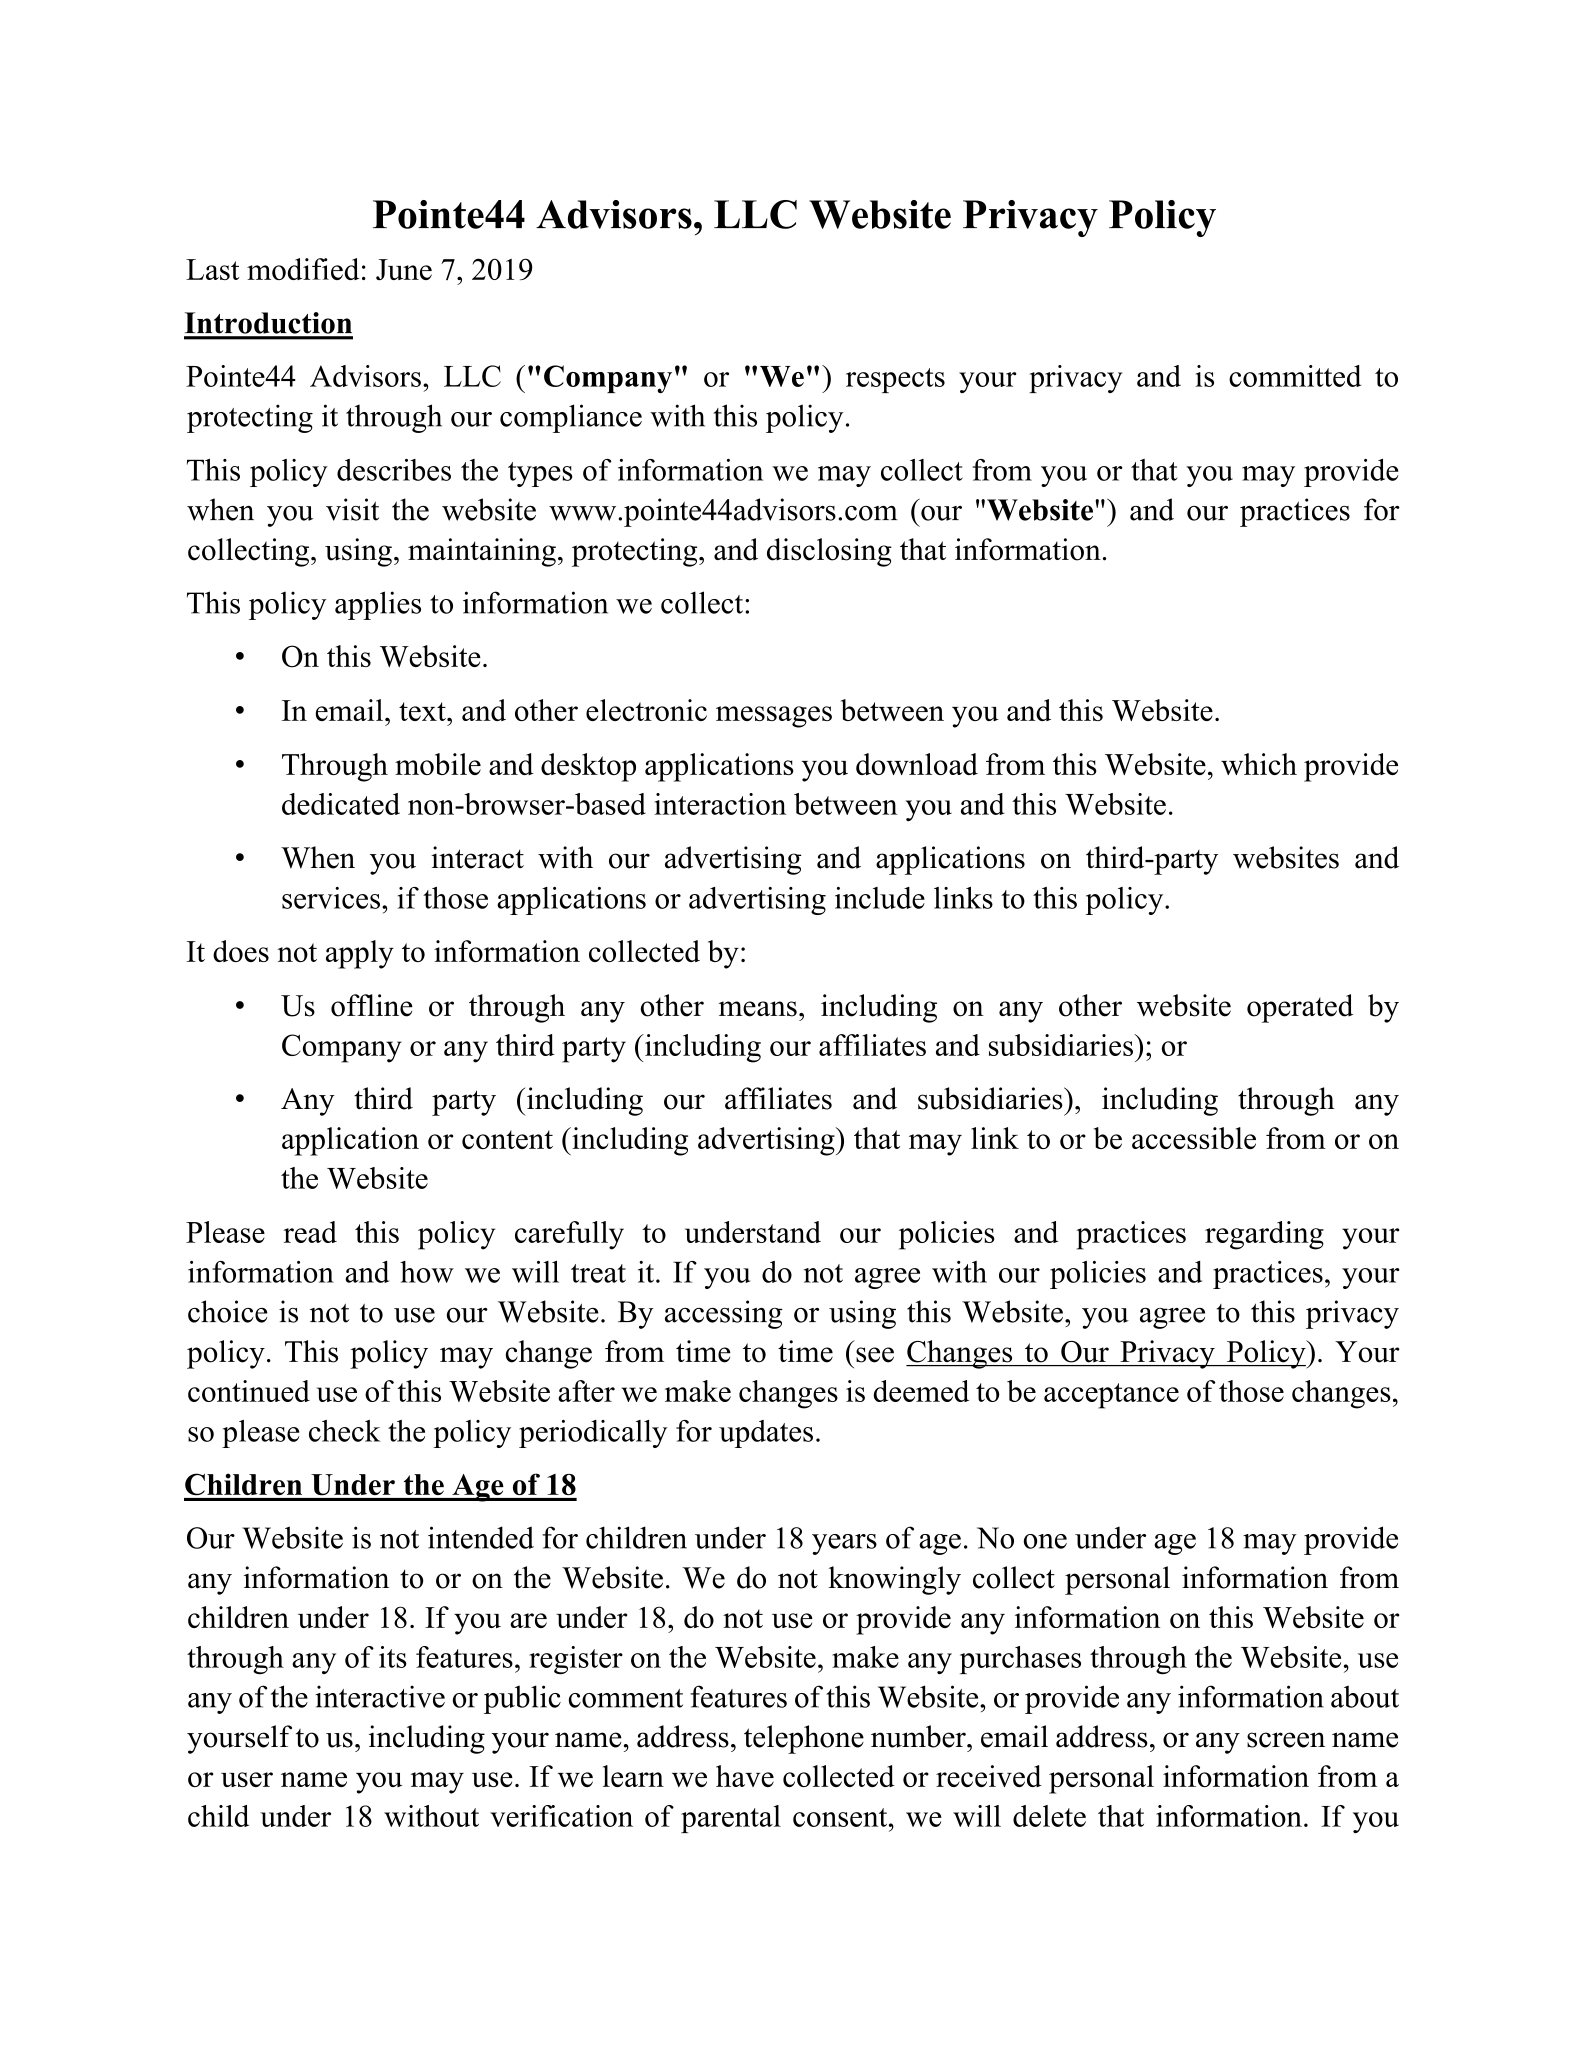 The image size is (1584, 2050). I want to click on operated, so click(1300, 1008).
